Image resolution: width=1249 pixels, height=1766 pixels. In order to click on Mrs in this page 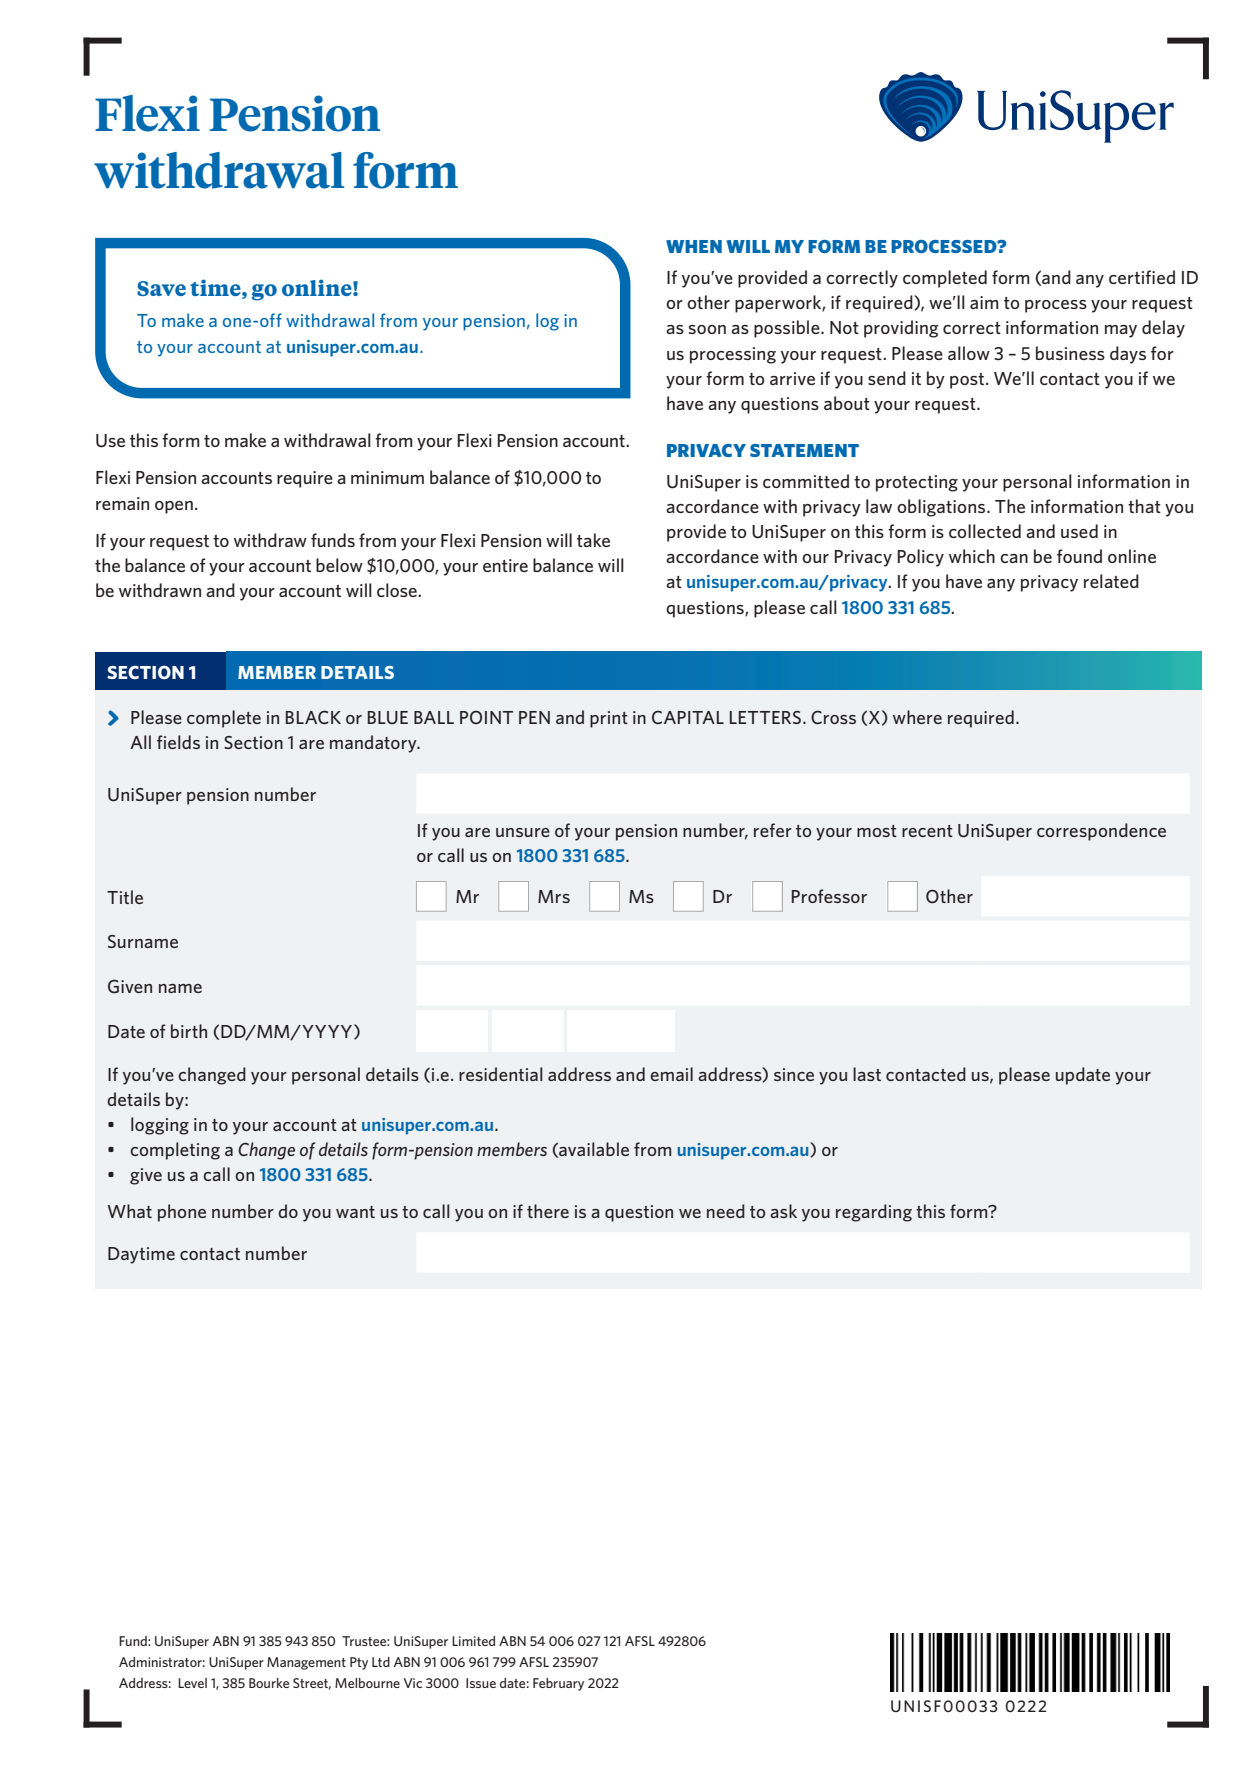, I will do `click(554, 896)`.
